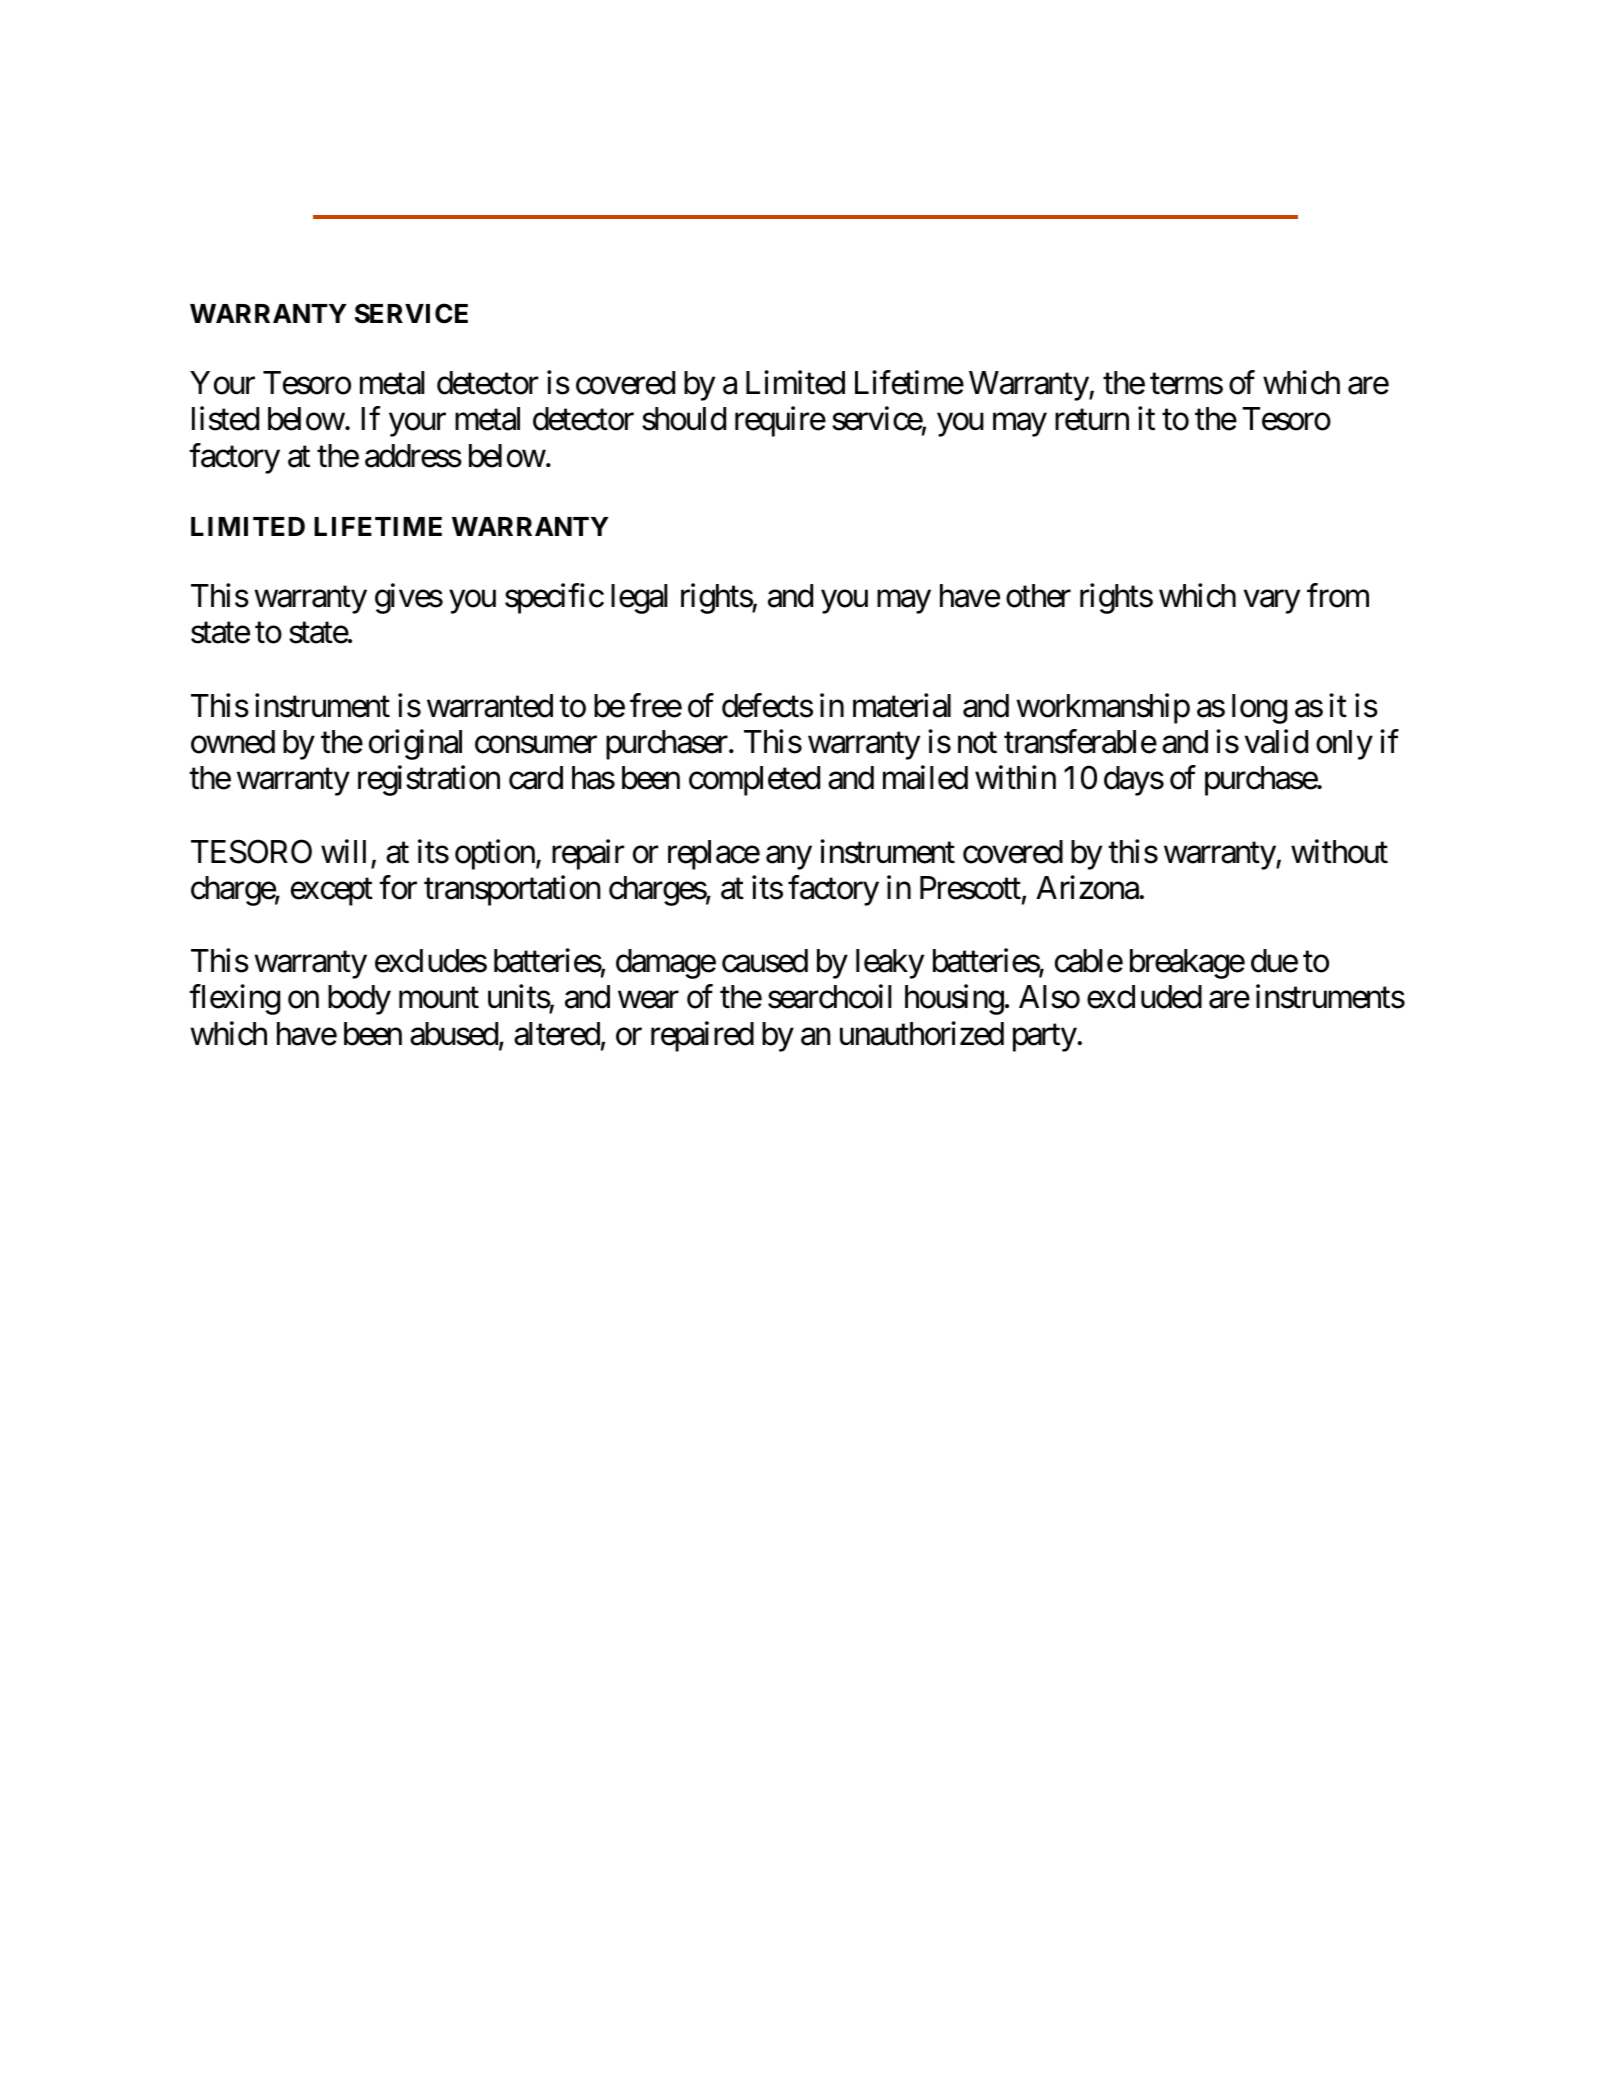 Image resolution: width=1611 pixels, height=2085 pixels. Describe the element at coordinates (359, 1000) in the screenshot. I see `body` at that location.
